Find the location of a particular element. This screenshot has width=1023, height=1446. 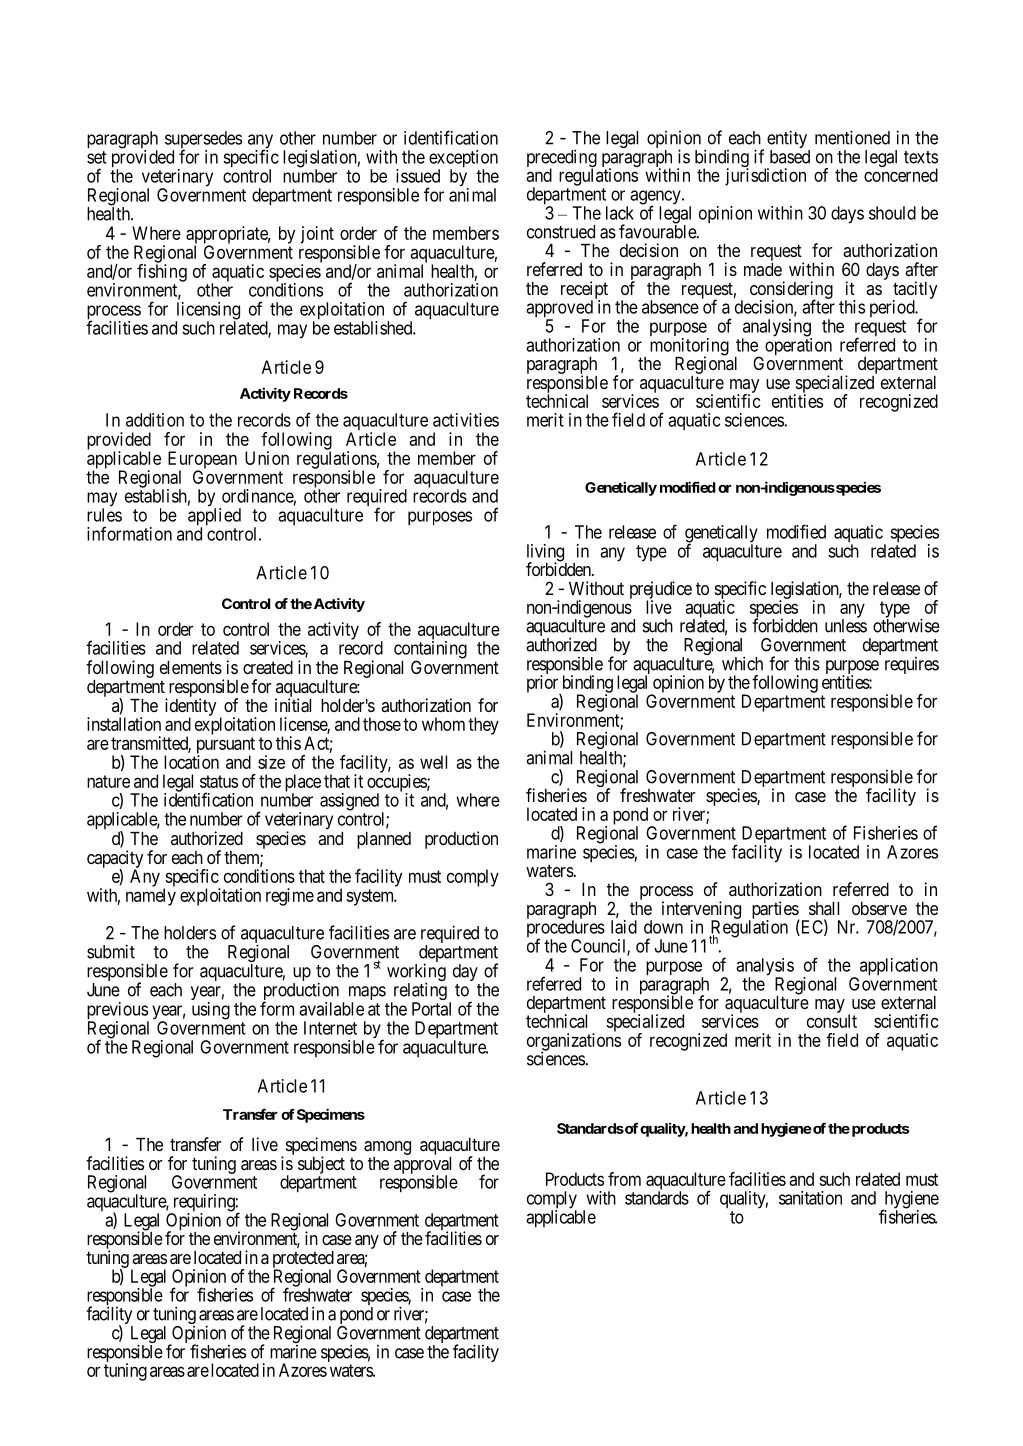

supersedes is located at coordinates (203, 141).
